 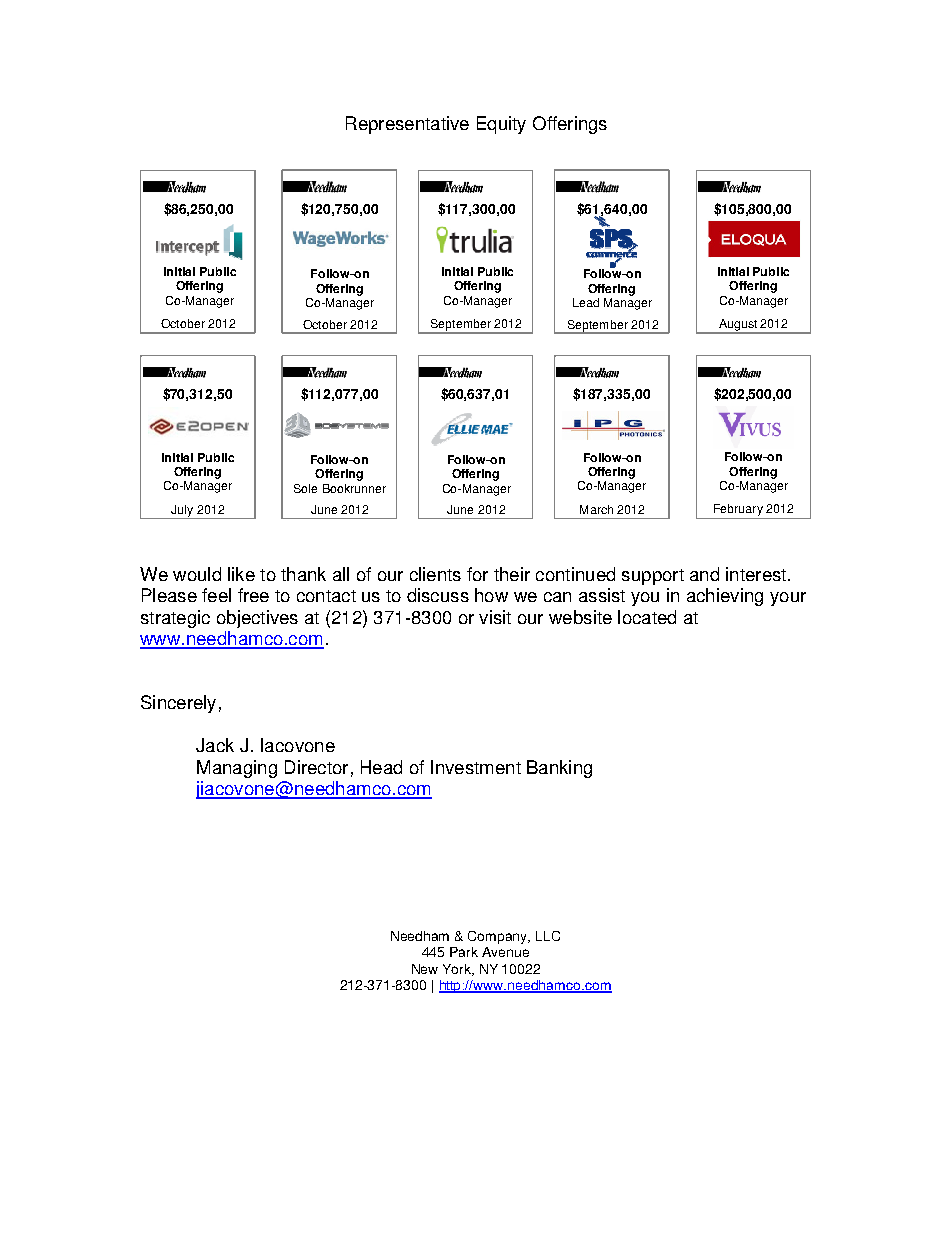 I want to click on Equity, so click(x=501, y=125).
